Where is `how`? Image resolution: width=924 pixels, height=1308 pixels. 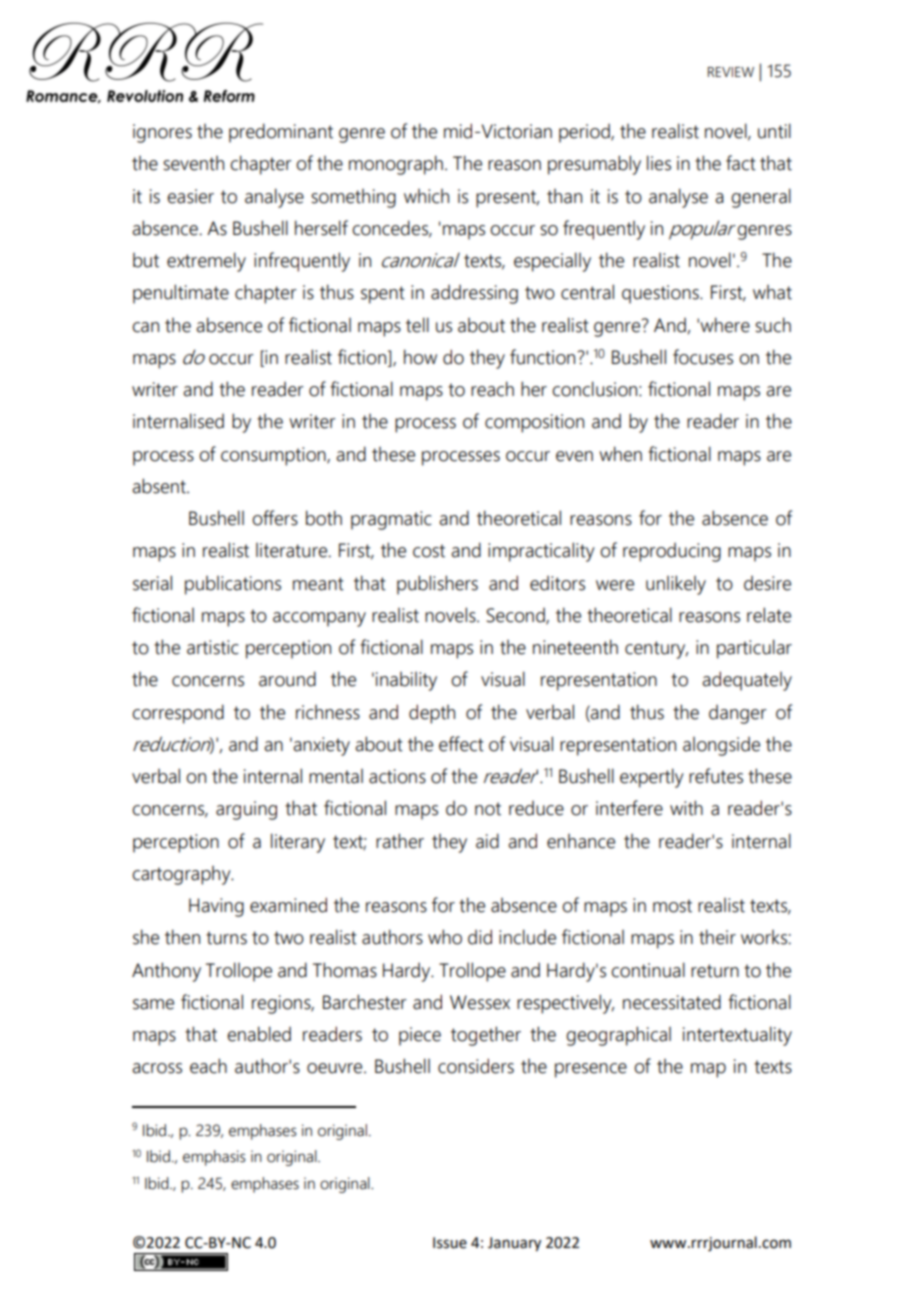
how is located at coordinates (420, 357).
